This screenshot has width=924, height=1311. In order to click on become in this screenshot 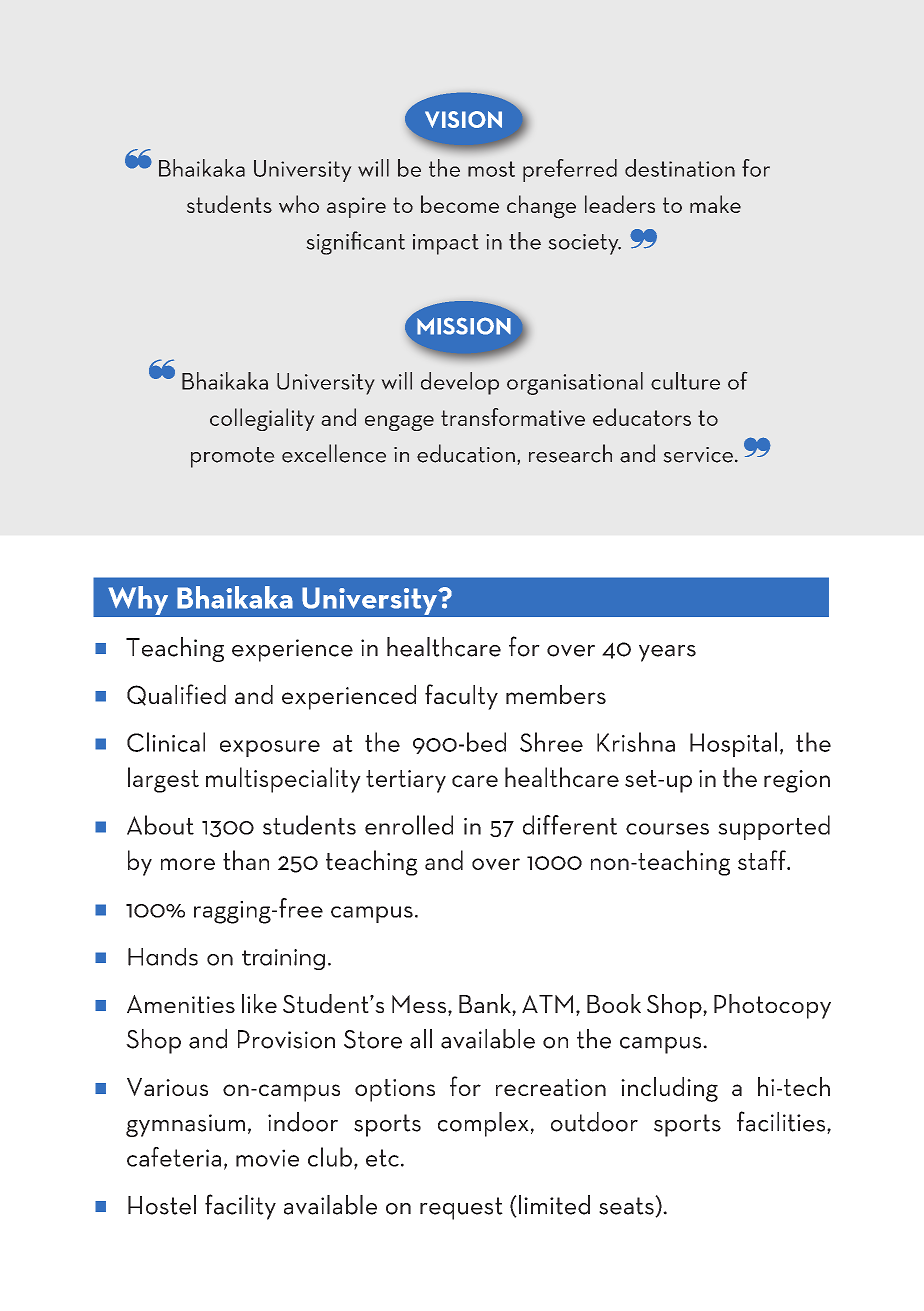, I will do `click(460, 204)`.
